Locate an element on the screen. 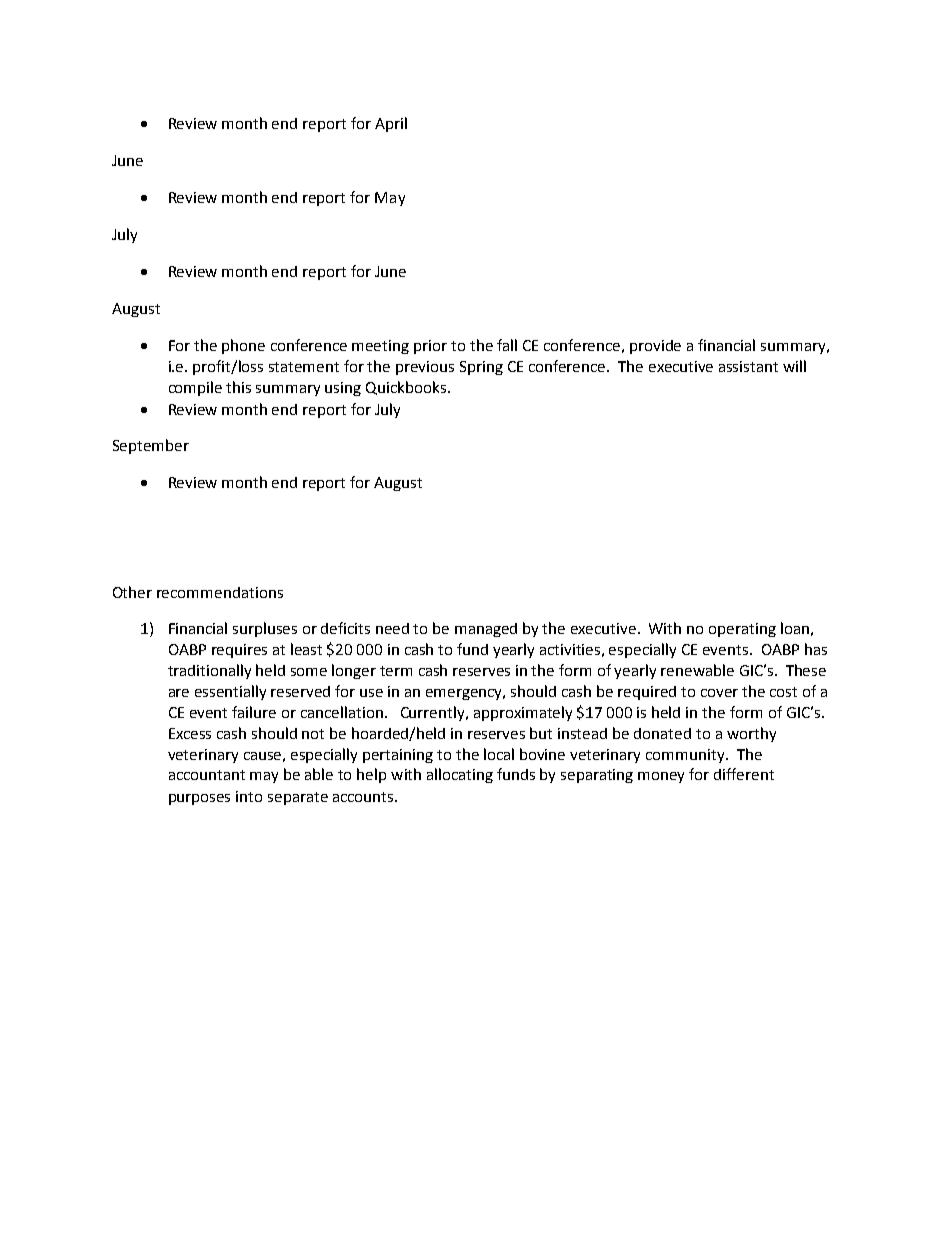 This screenshot has width=952, height=1233. Quickbooks is located at coordinates (407, 388).
